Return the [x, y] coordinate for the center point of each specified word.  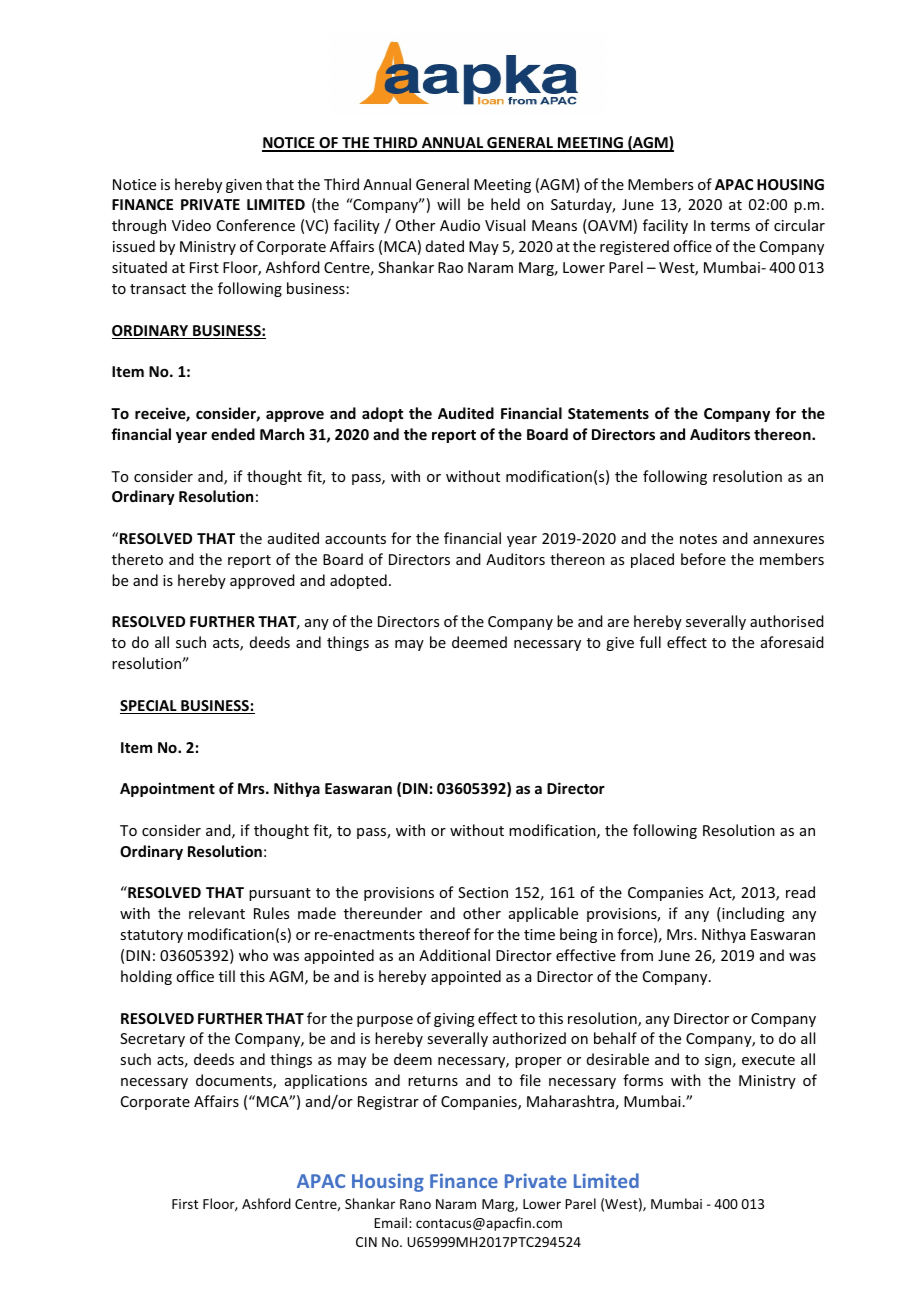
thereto [137, 559]
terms [730, 226]
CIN [366, 1242]
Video [191, 225]
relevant [217, 913]
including [752, 914]
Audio [460, 225]
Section [483, 892]
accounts [355, 539]
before [703, 559]
